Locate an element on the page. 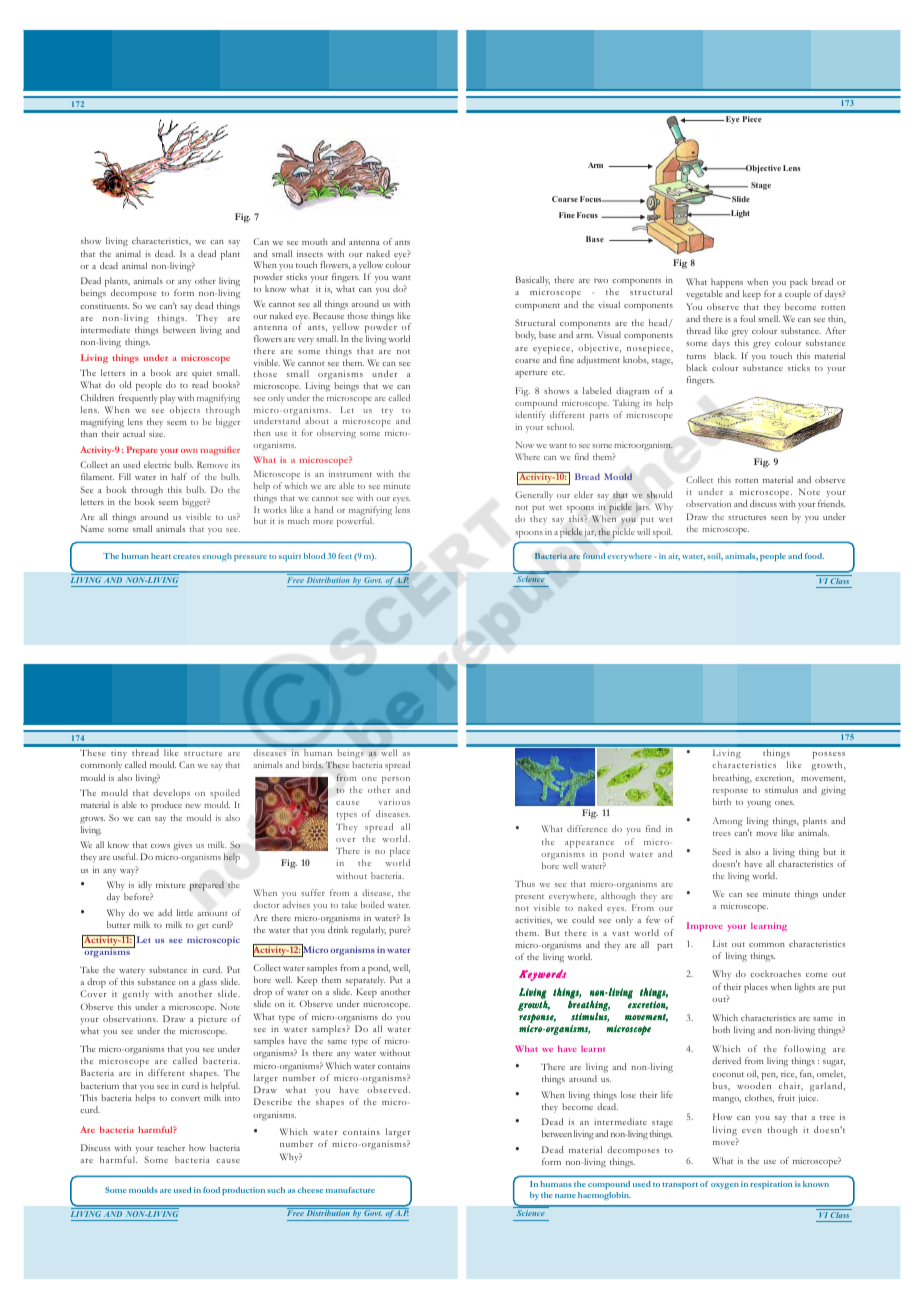 This document has height=1308, width=924. oxygen is located at coordinates (725, 1186).
